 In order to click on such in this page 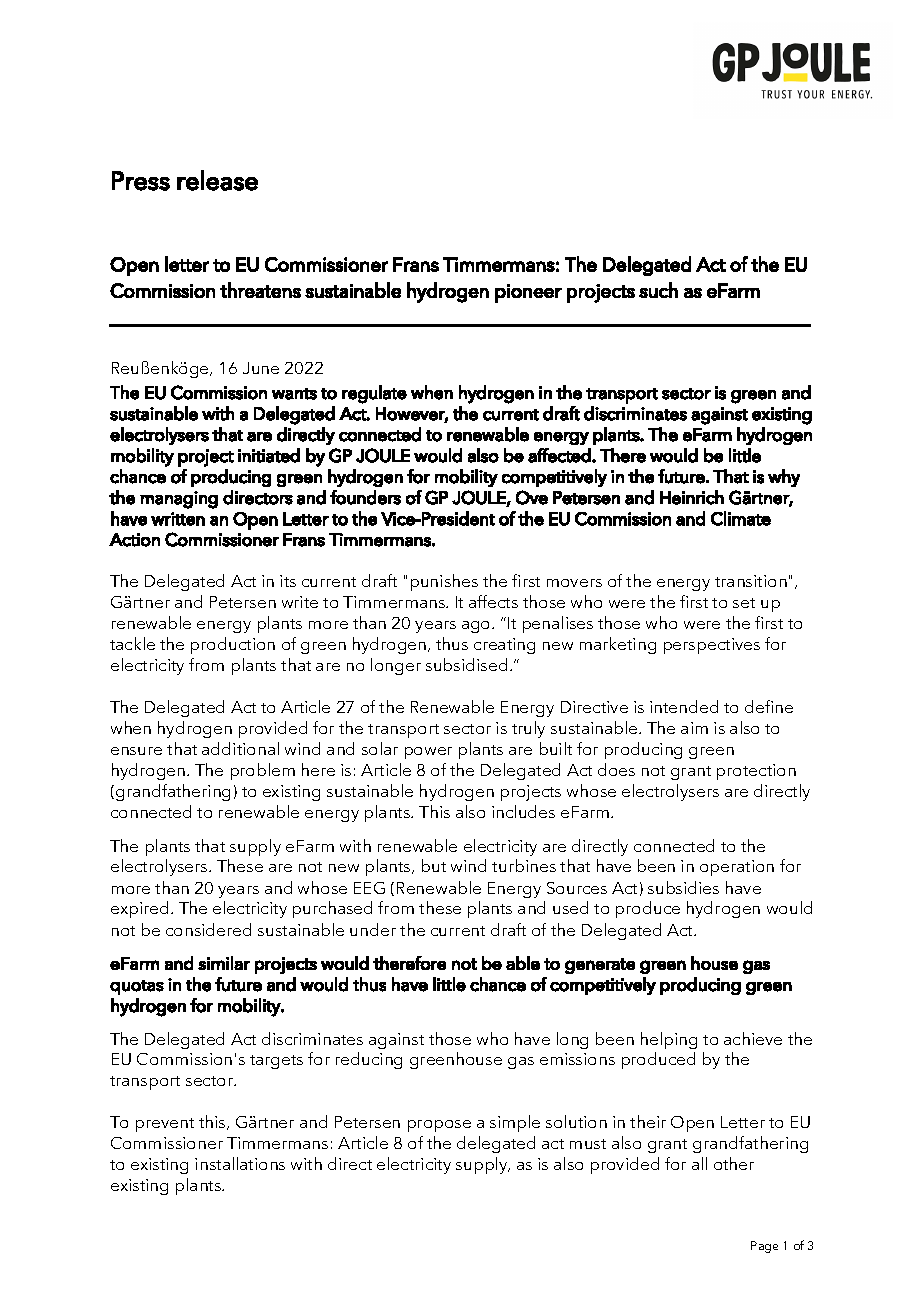, I will do `click(658, 290)`.
